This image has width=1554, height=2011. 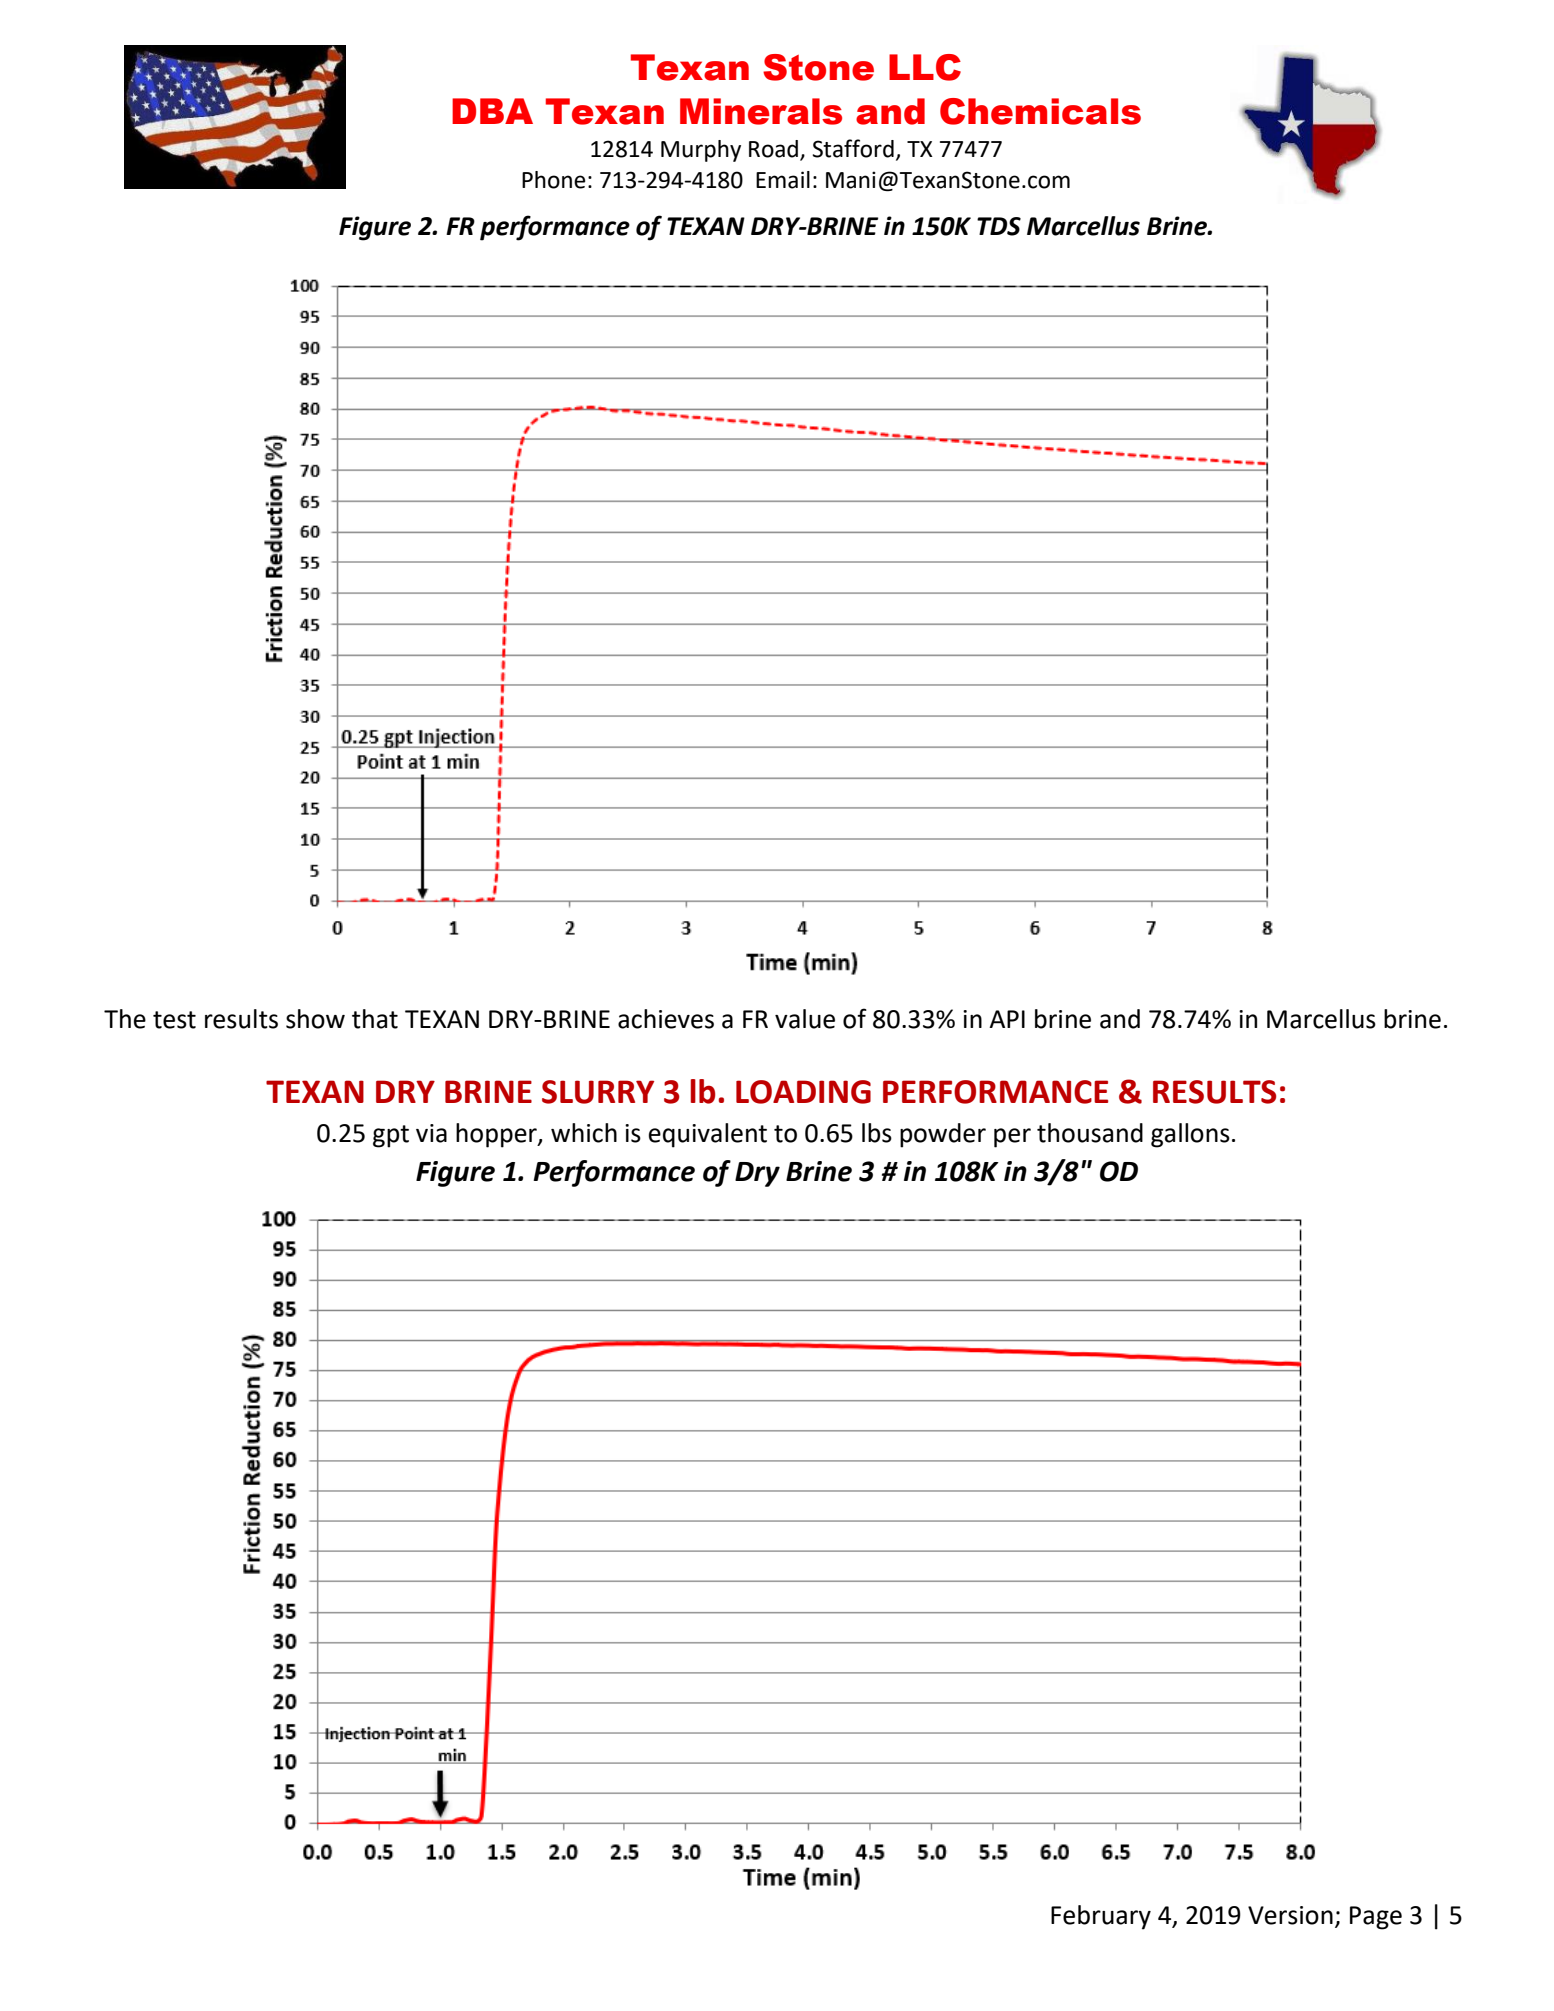 I want to click on Email, so click(x=783, y=180).
